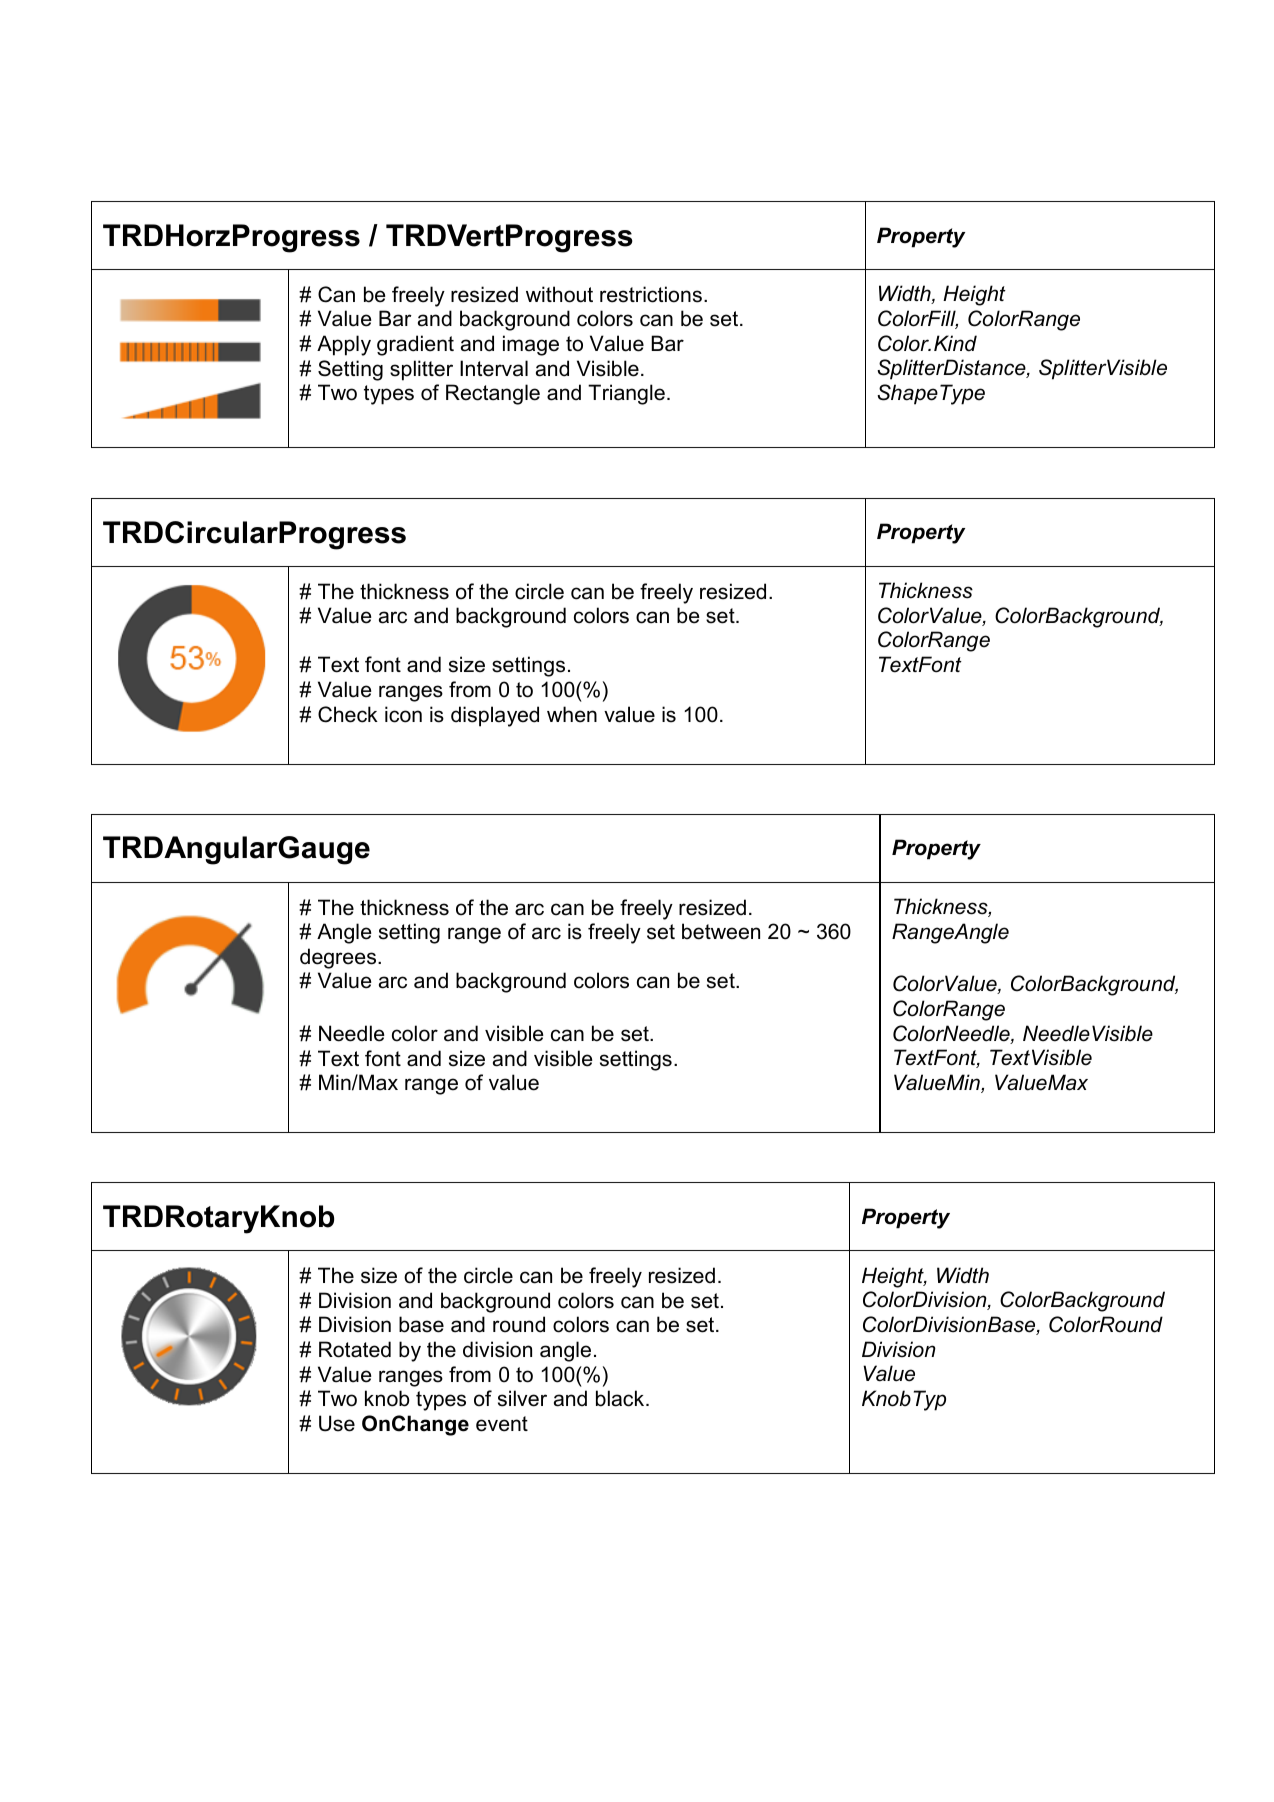 This screenshot has width=1274, height=1802. What do you see at coordinates (522, 1398) in the screenshot?
I see `silver` at bounding box center [522, 1398].
